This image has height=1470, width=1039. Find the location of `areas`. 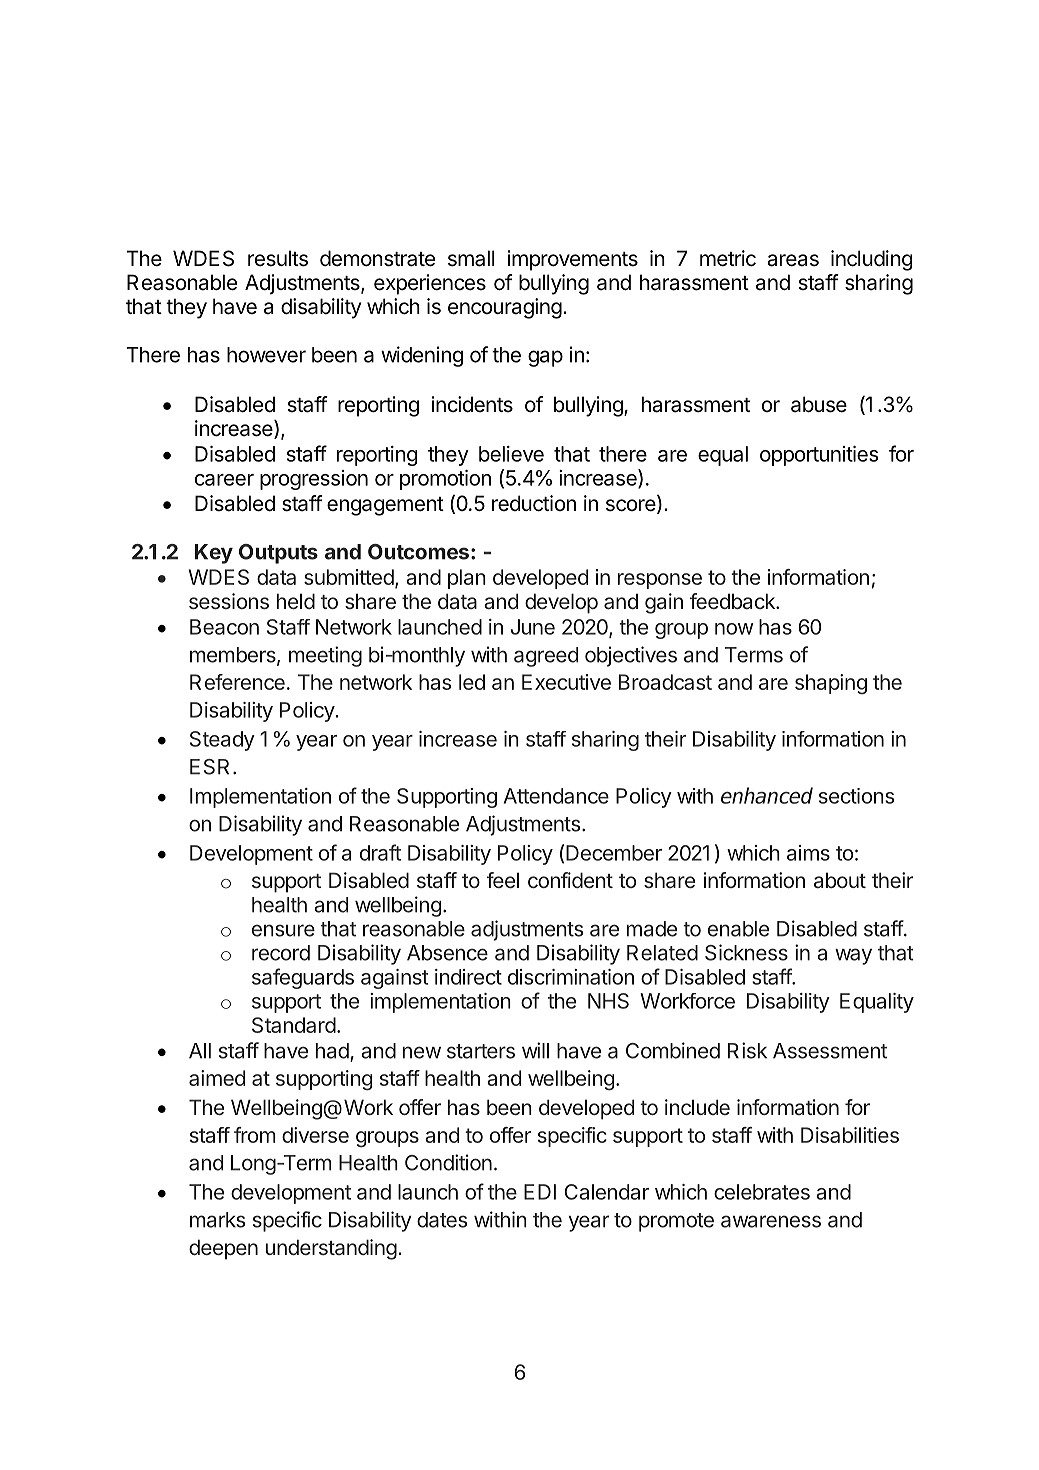

areas is located at coordinates (793, 260).
